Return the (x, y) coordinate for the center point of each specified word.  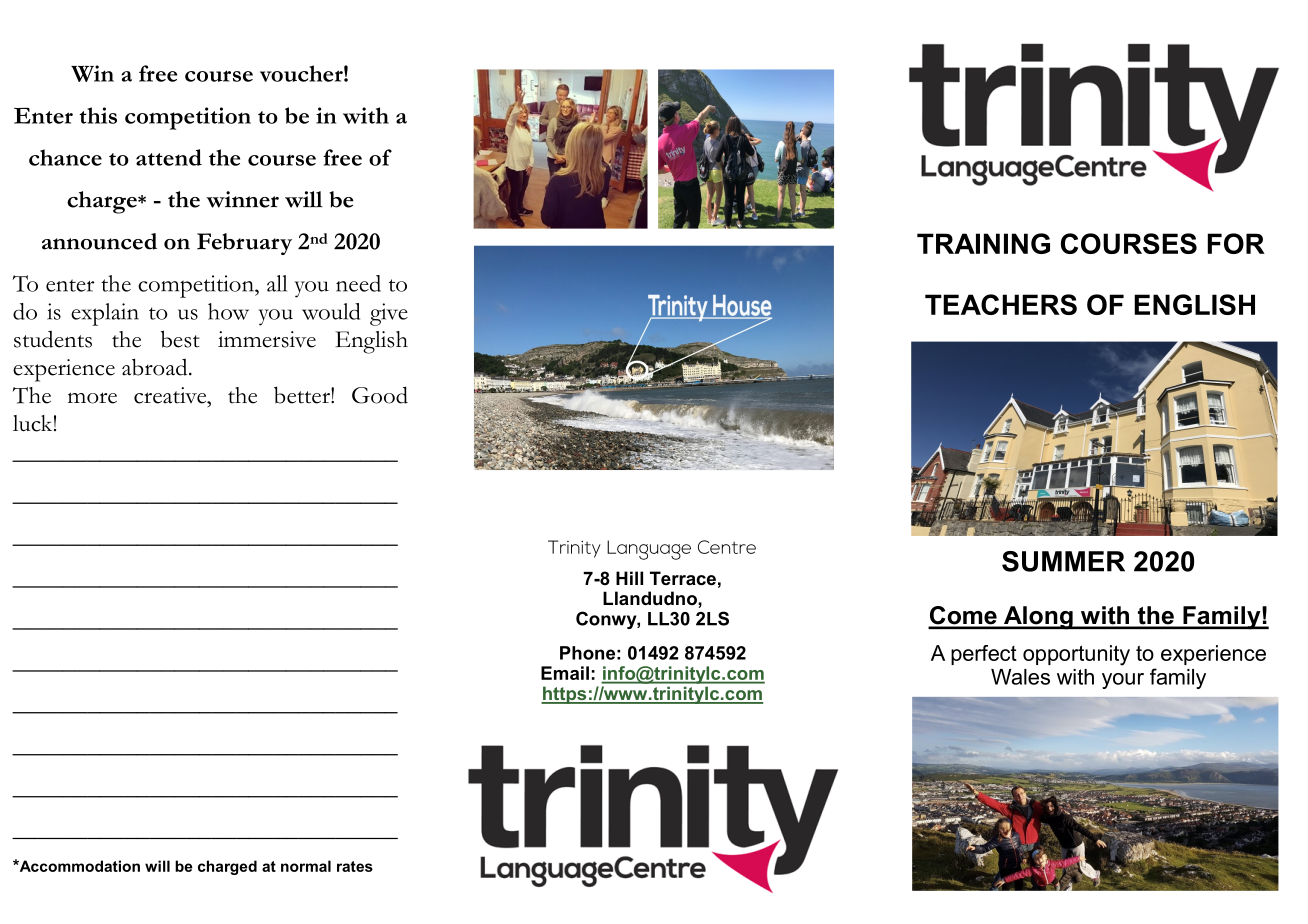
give (389, 314)
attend (169, 157)
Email (565, 673)
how (228, 311)
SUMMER (1063, 561)
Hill (629, 578)
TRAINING (983, 243)
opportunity (1076, 655)
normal (306, 866)
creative (171, 395)
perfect (984, 655)
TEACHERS (1001, 304)
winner (242, 199)
